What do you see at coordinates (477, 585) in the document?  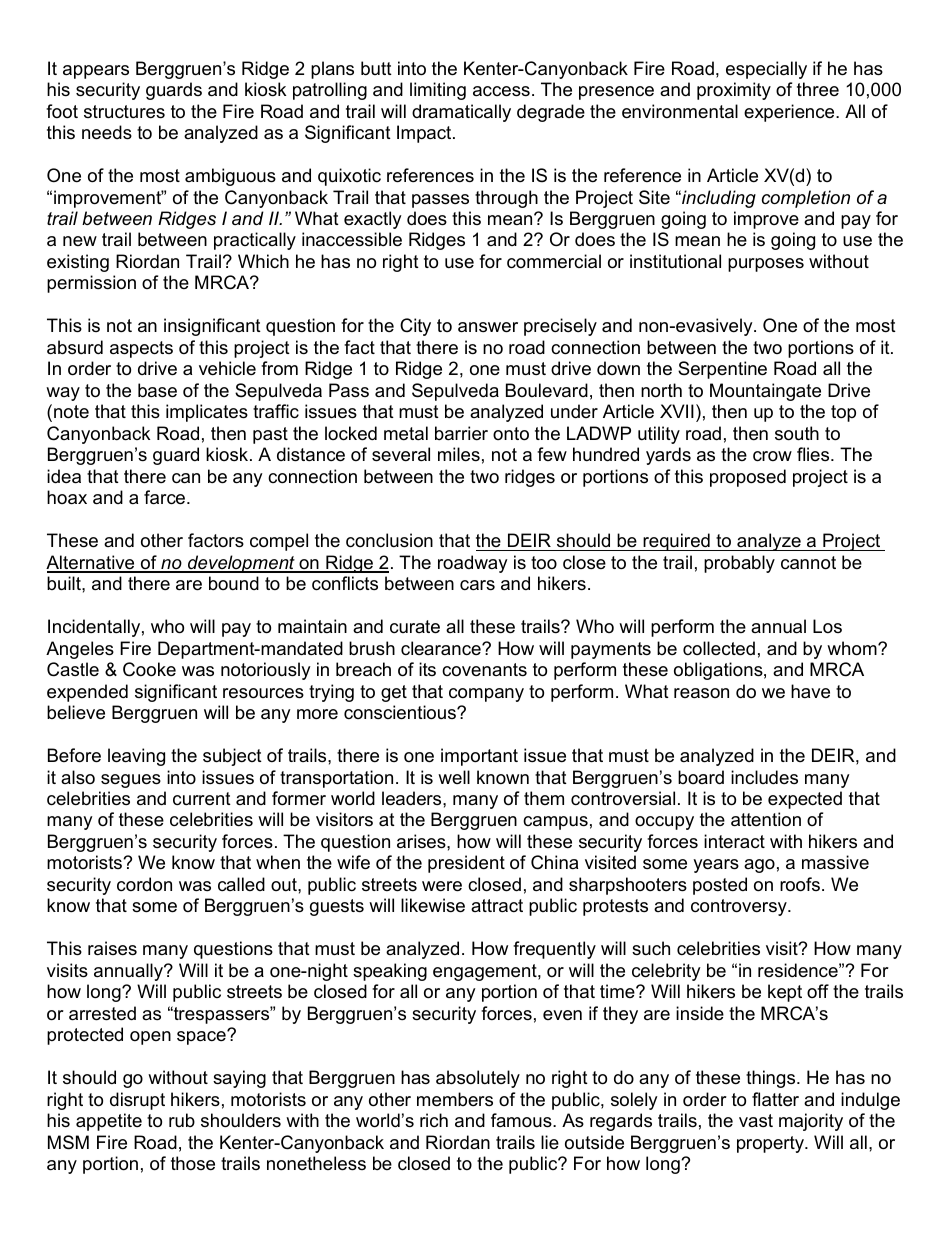 I see `cars` at bounding box center [477, 585].
